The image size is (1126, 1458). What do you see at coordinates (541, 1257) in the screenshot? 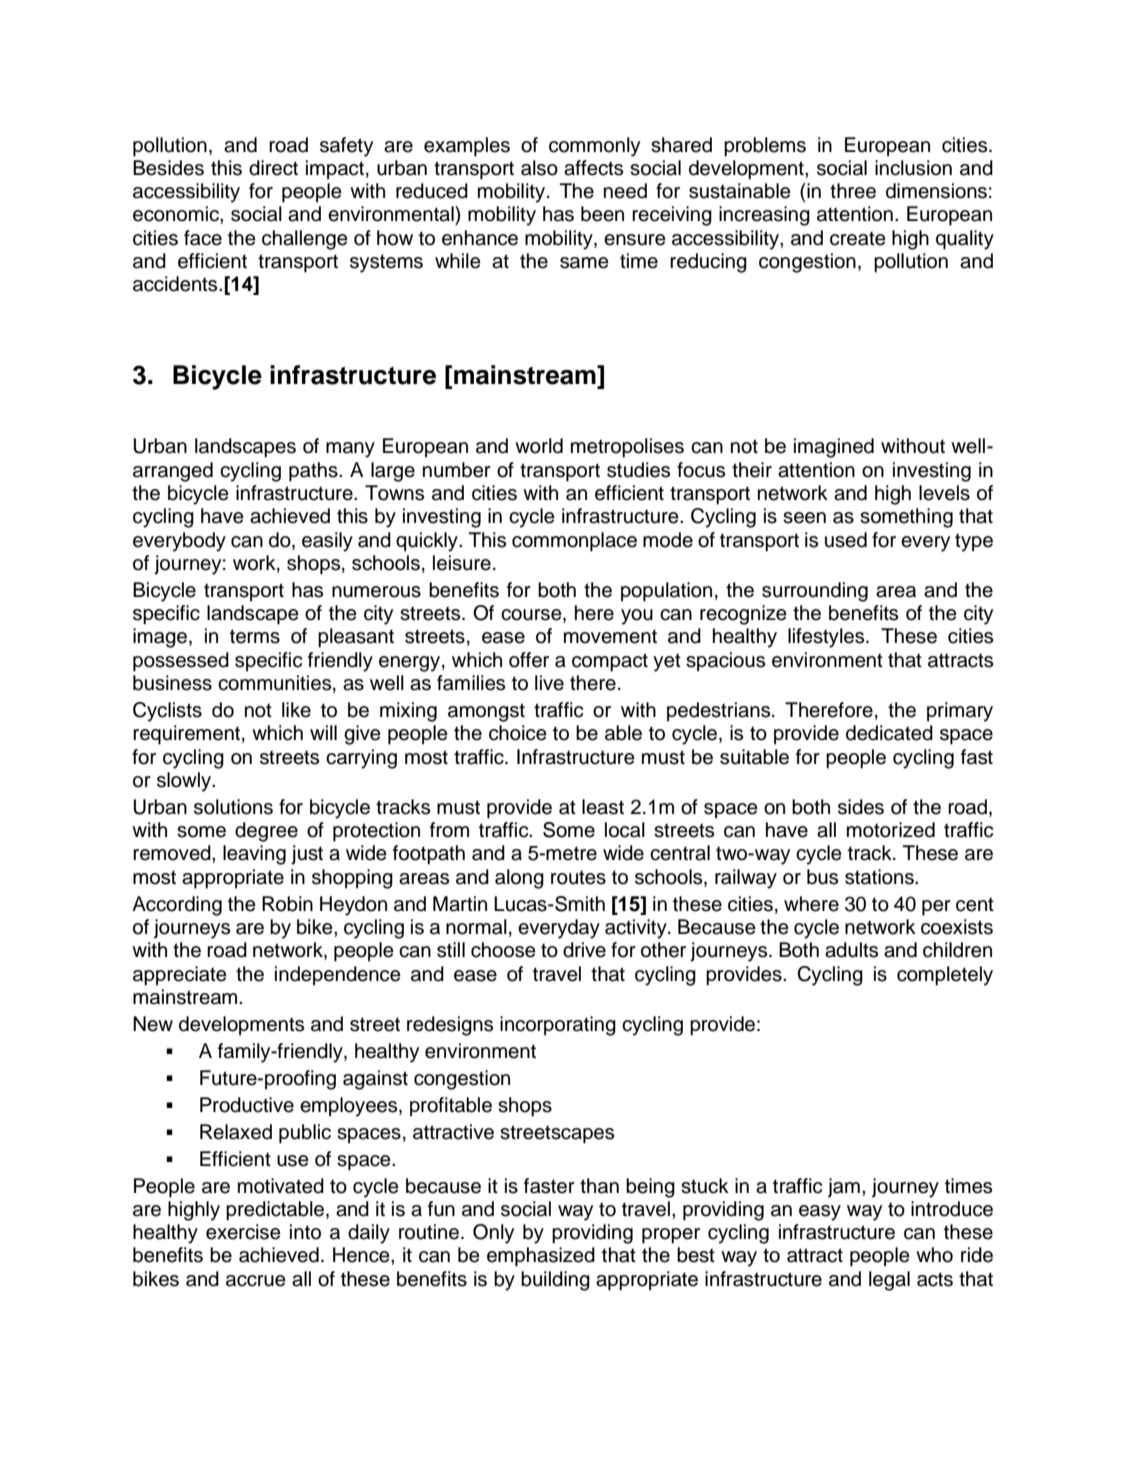
I see `emphasized` at bounding box center [541, 1257].
